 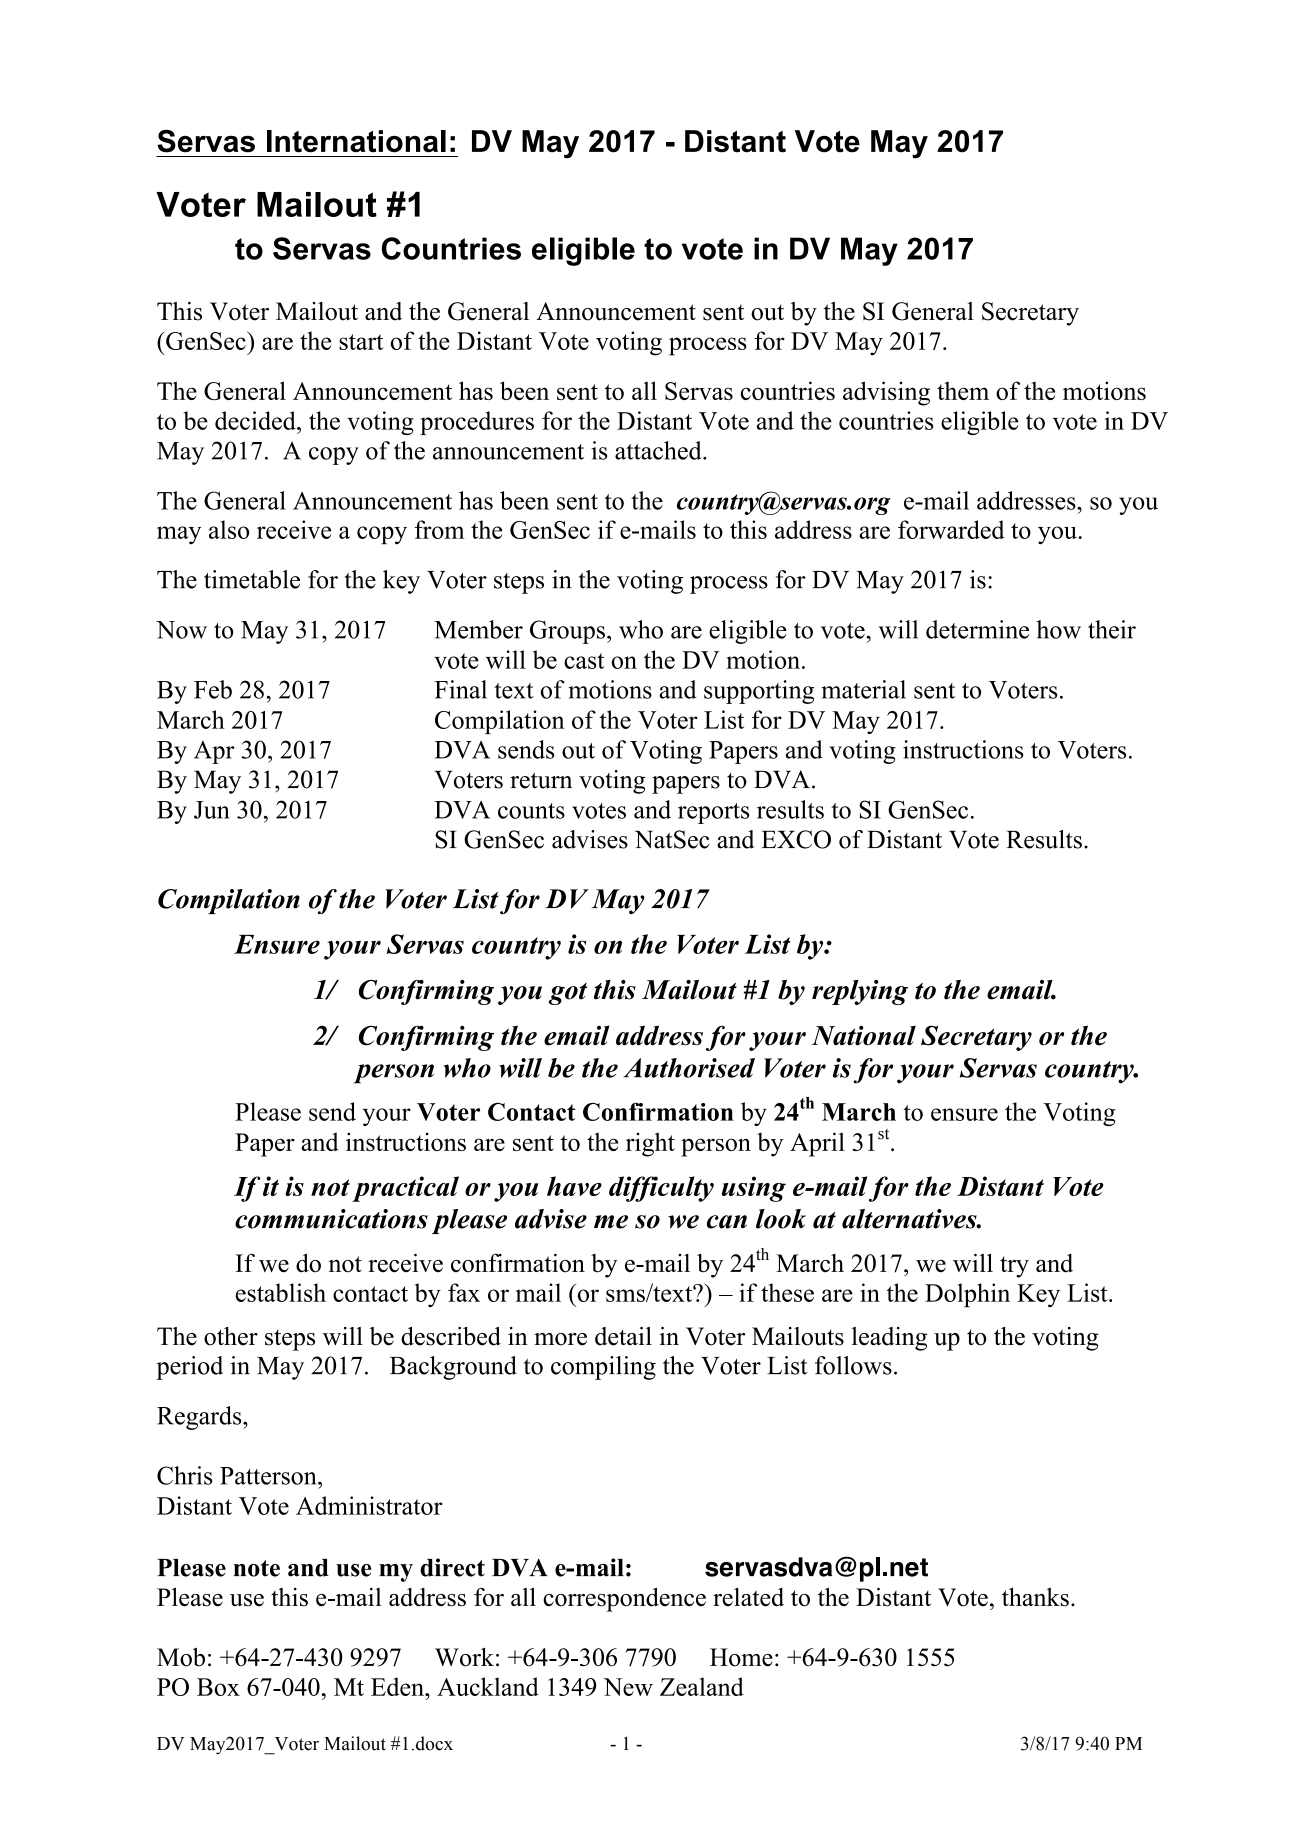 What do you see at coordinates (281, 1292) in the screenshot?
I see `establish` at bounding box center [281, 1292].
